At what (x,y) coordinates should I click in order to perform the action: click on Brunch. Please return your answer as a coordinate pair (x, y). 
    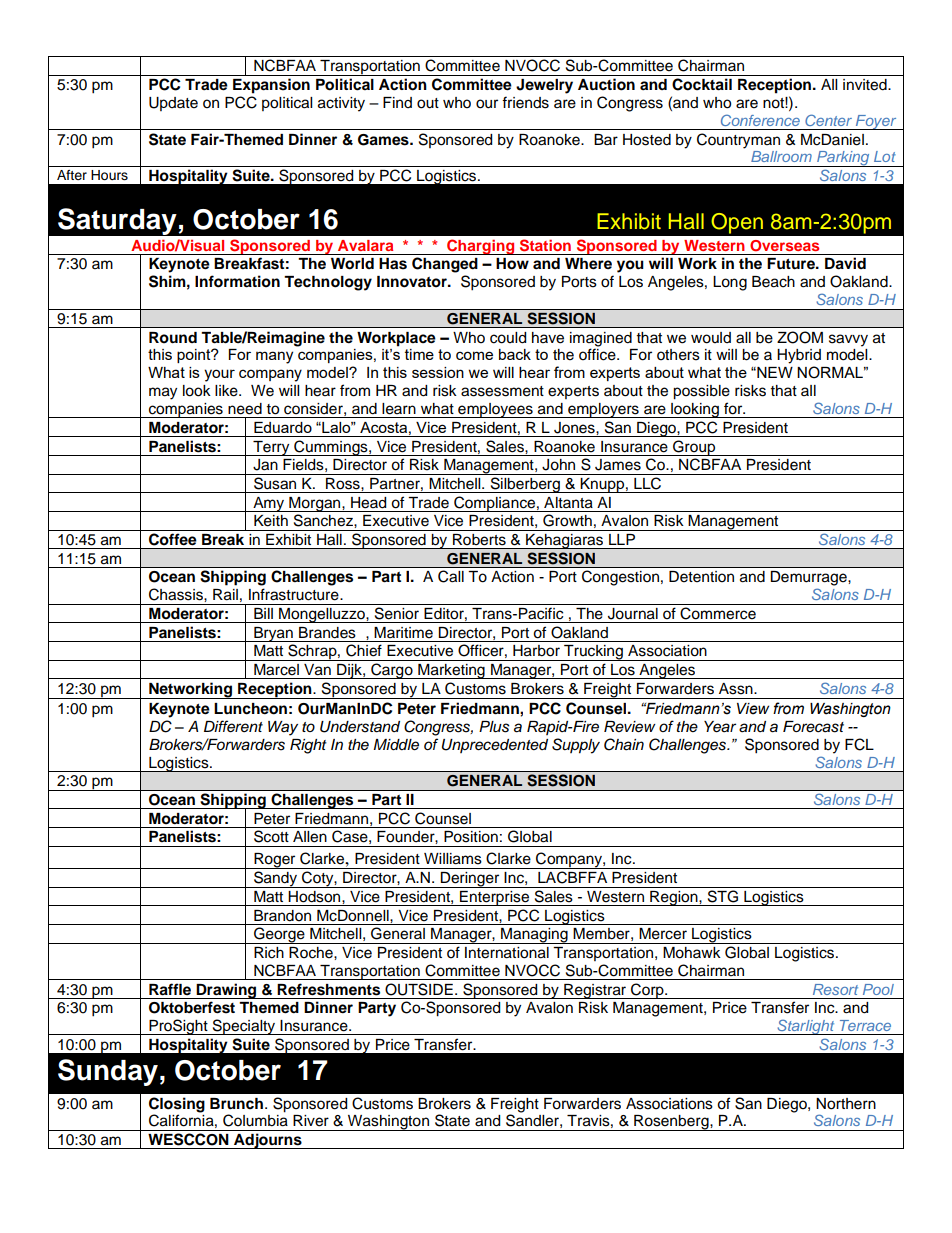
    Looking at the image, I should click on (238, 1103).
